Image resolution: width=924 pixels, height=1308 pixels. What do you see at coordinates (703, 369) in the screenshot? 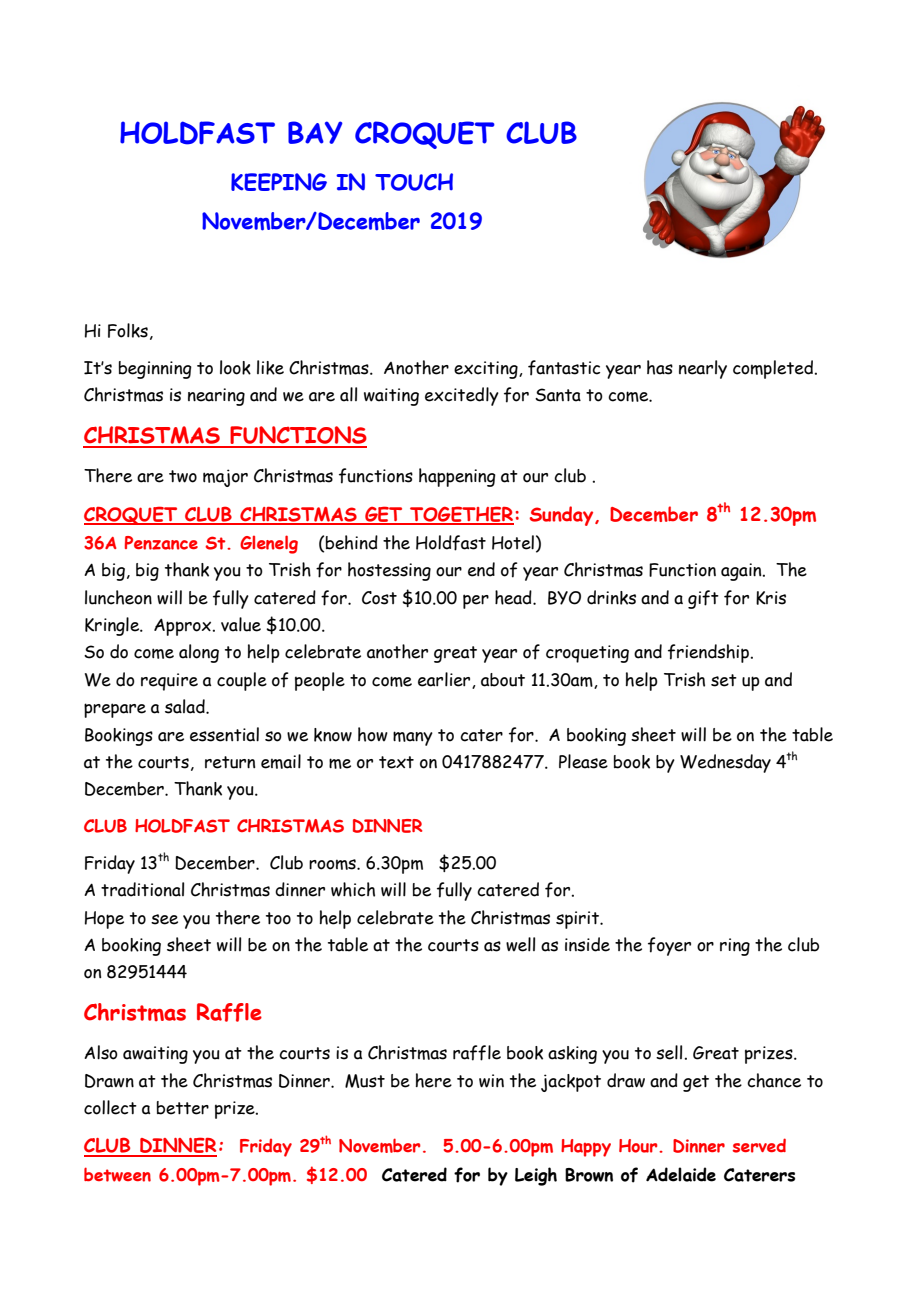
I see `nearly` at bounding box center [703, 369].
